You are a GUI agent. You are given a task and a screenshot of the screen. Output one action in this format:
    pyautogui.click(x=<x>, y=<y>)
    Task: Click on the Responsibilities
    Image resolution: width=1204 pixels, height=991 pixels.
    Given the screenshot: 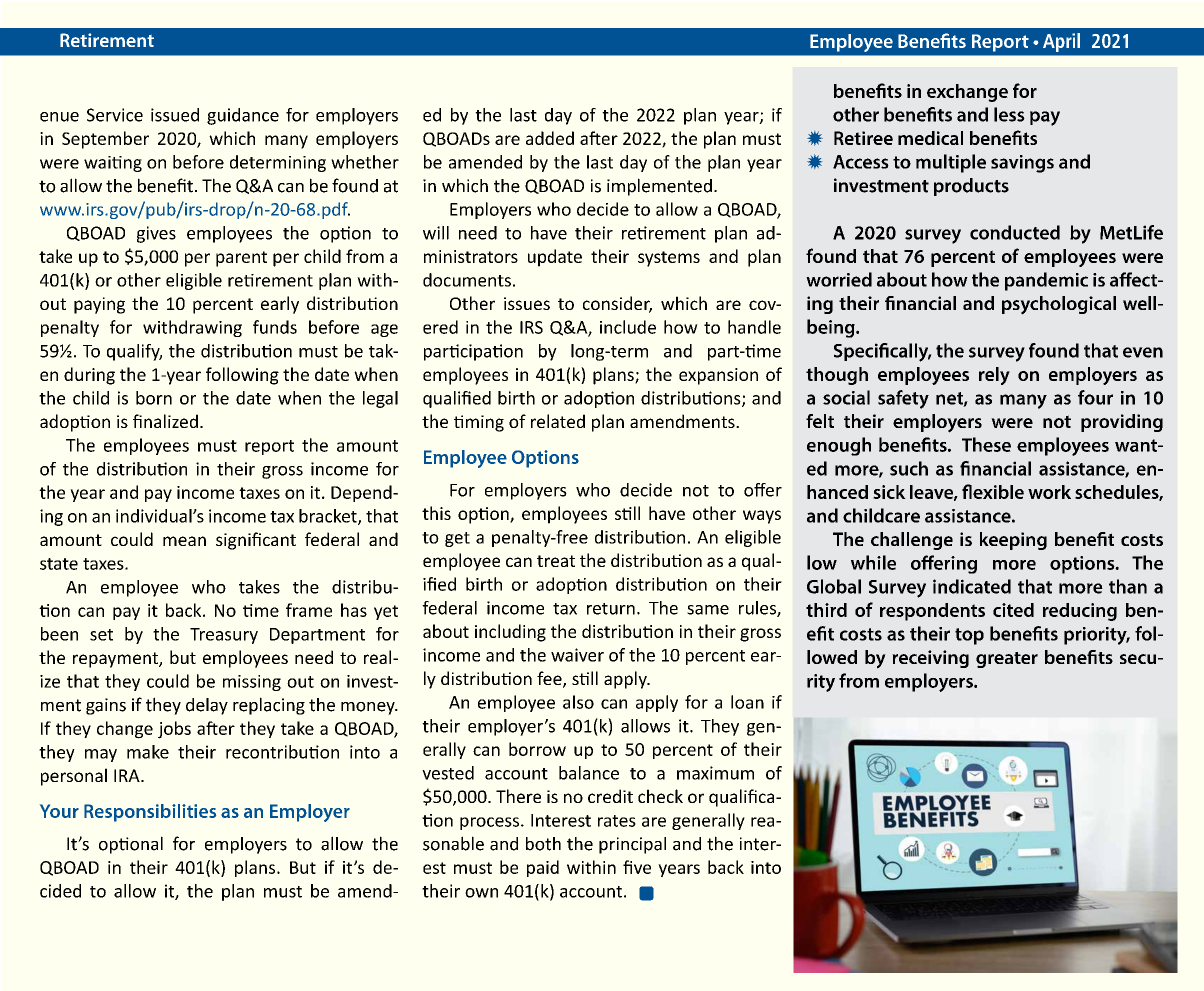 What is the action you would take?
    pyautogui.click(x=150, y=813)
